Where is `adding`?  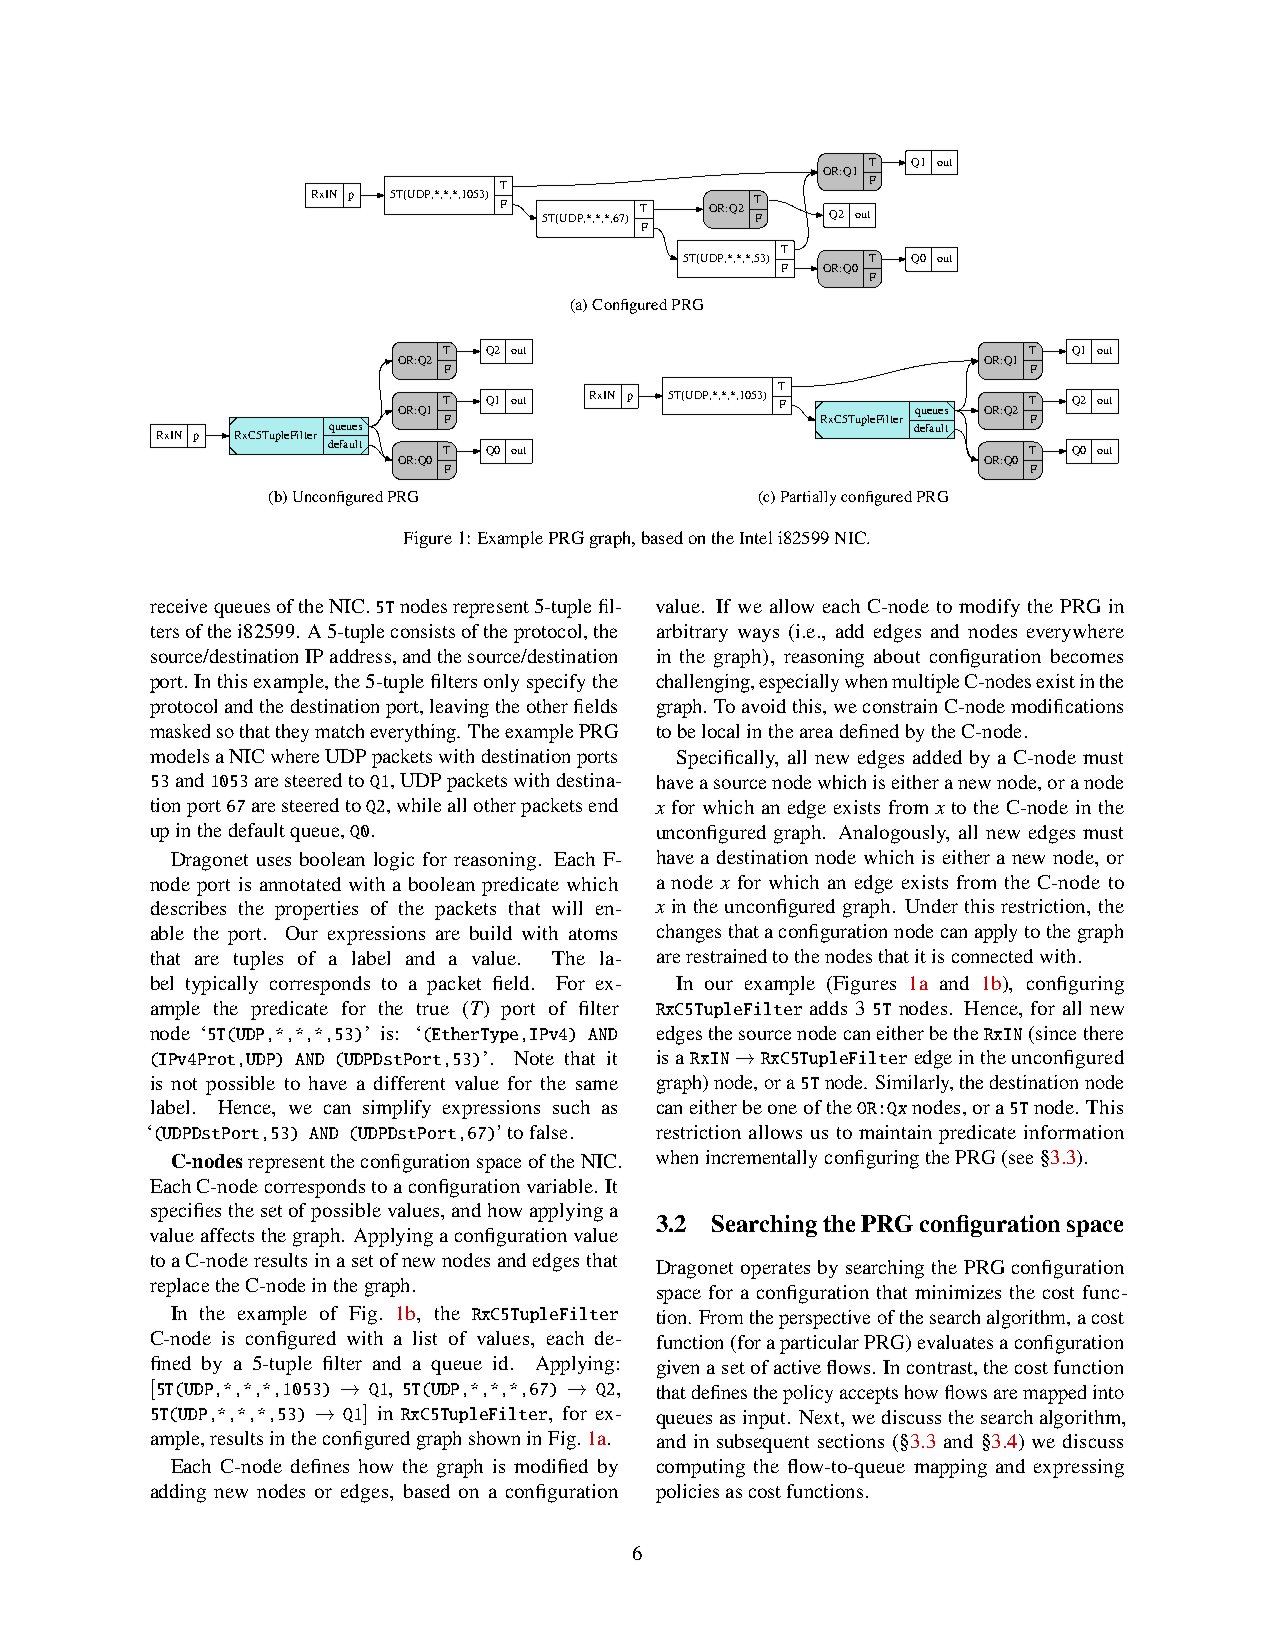 adding is located at coordinates (178, 1493).
